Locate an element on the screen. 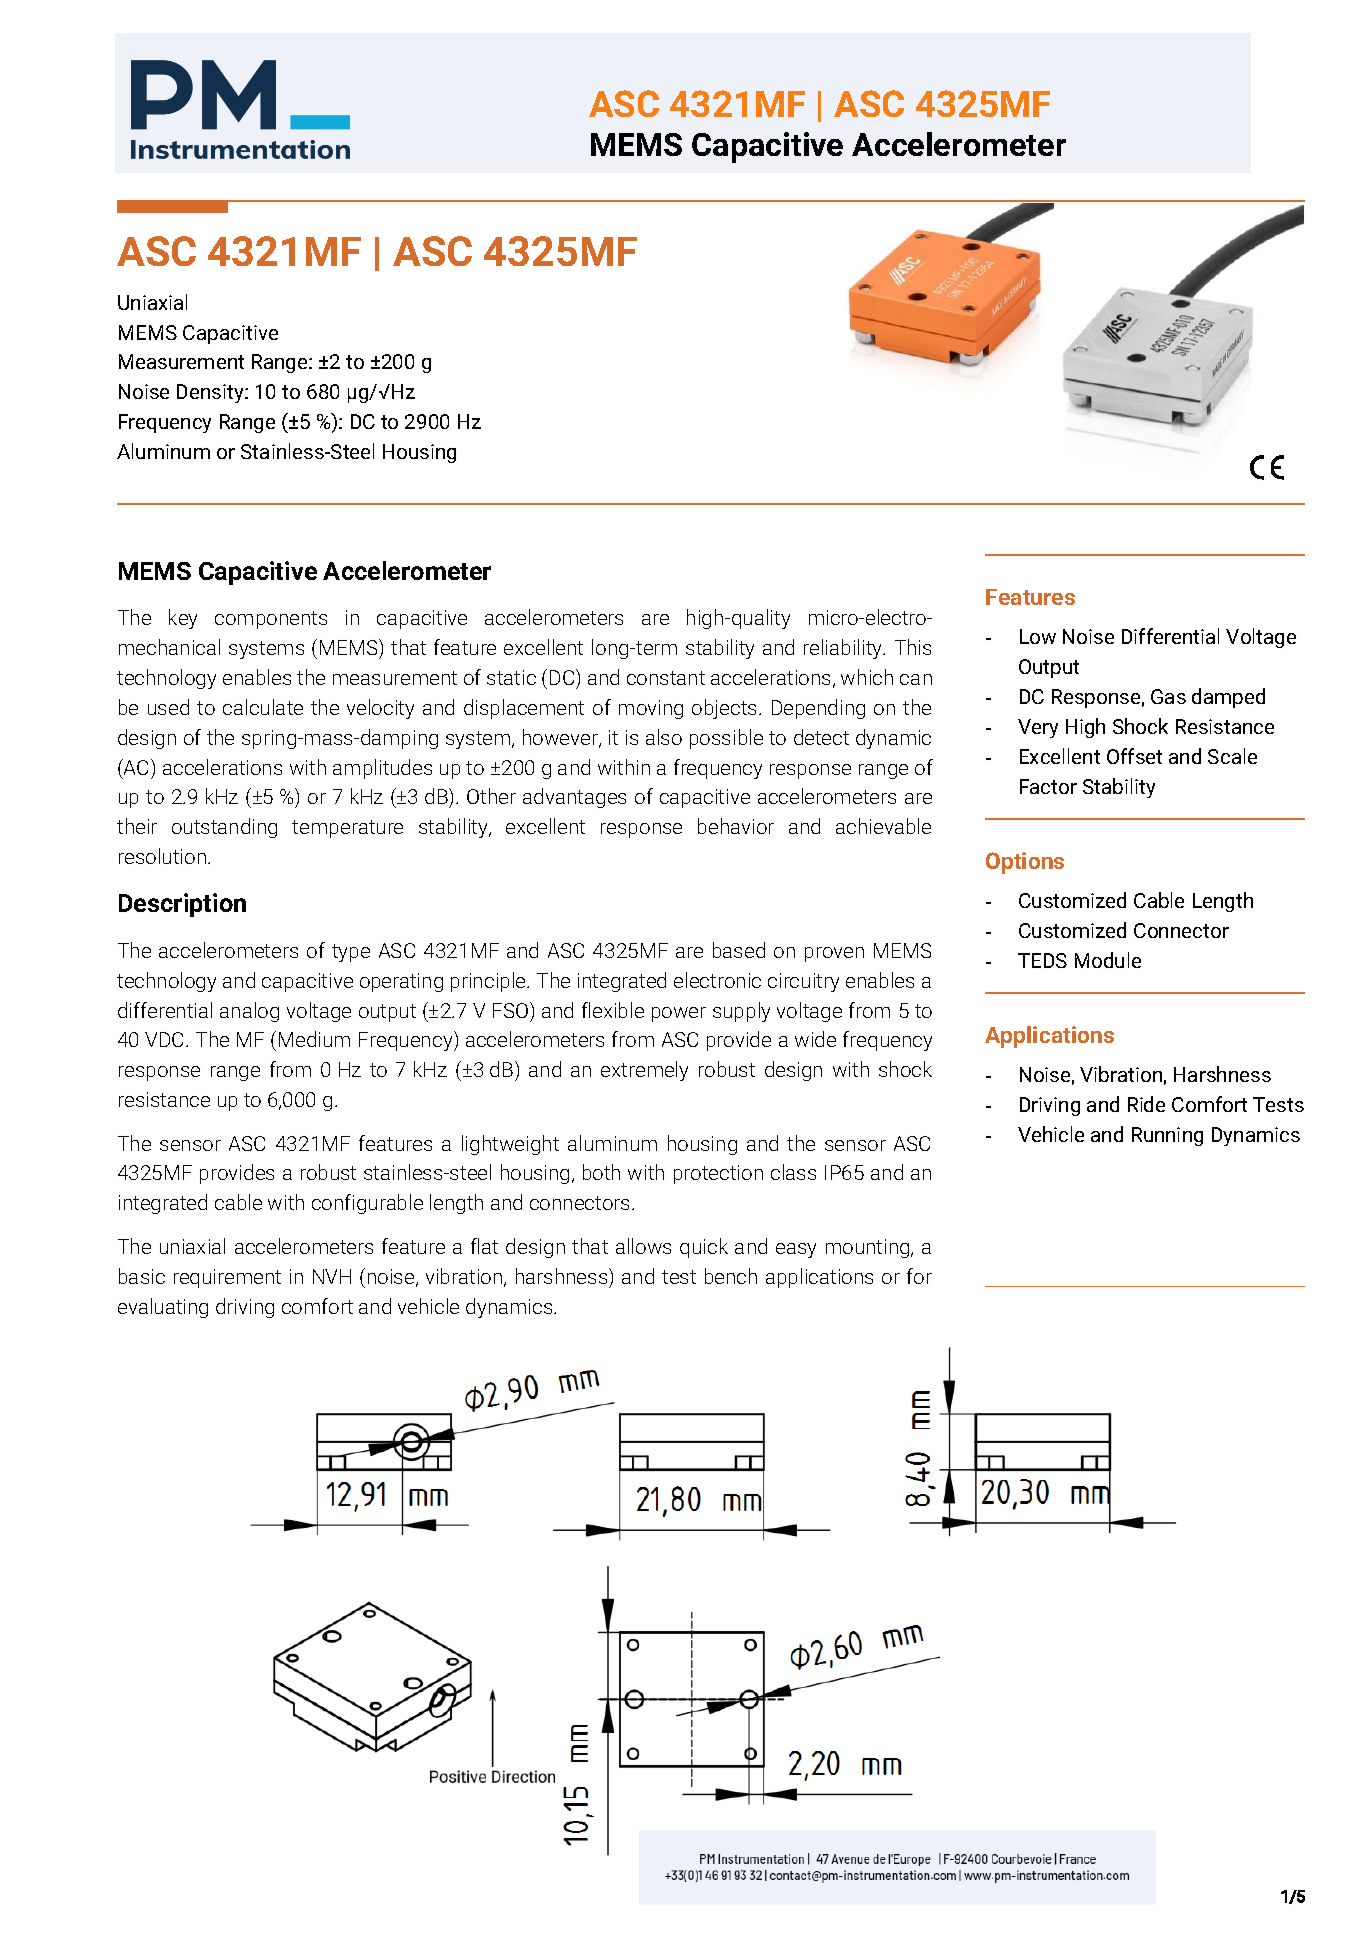  Density is located at coordinates (211, 393).
